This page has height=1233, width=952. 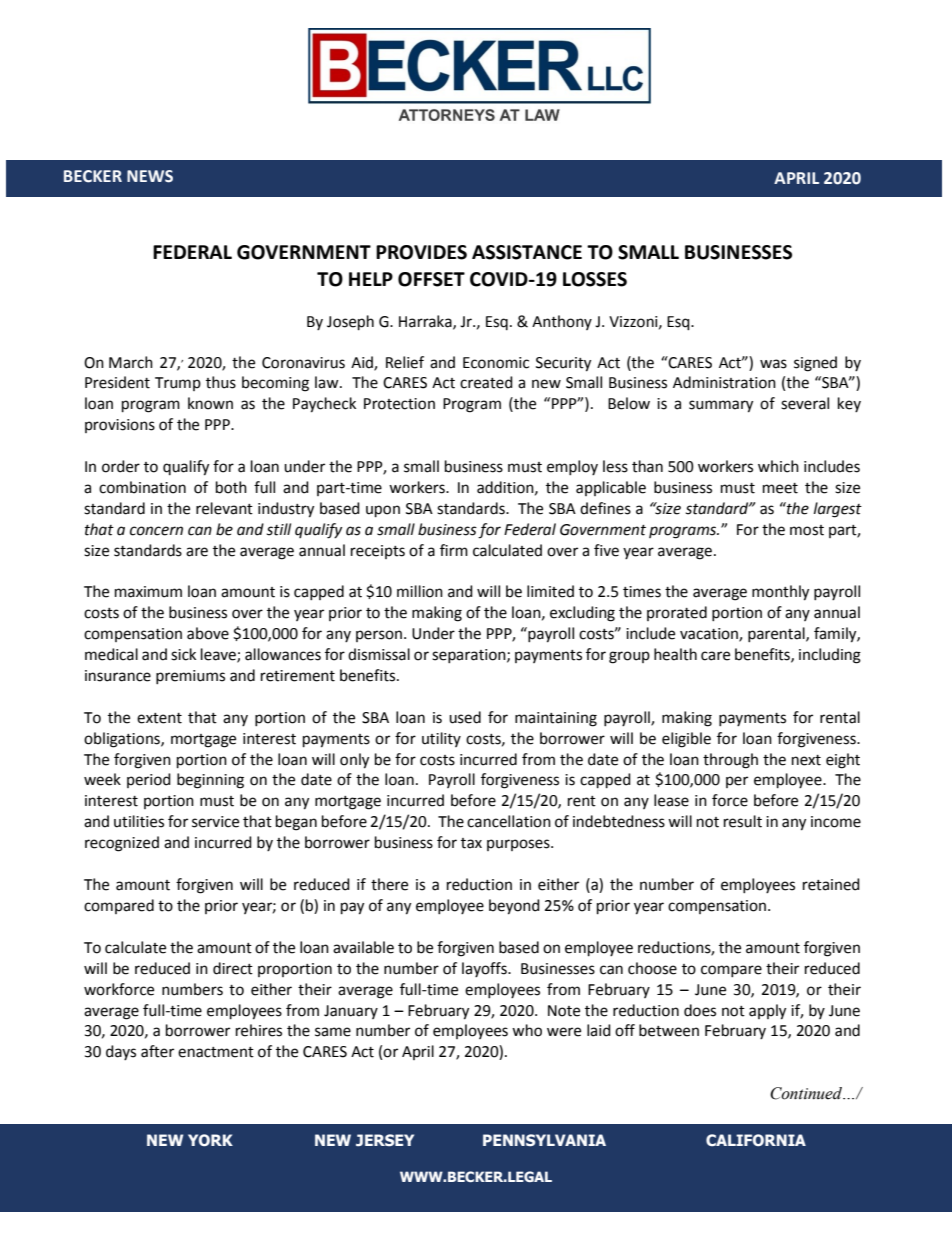 What do you see at coordinates (710, 635) in the page?
I see `vacation` at bounding box center [710, 635].
